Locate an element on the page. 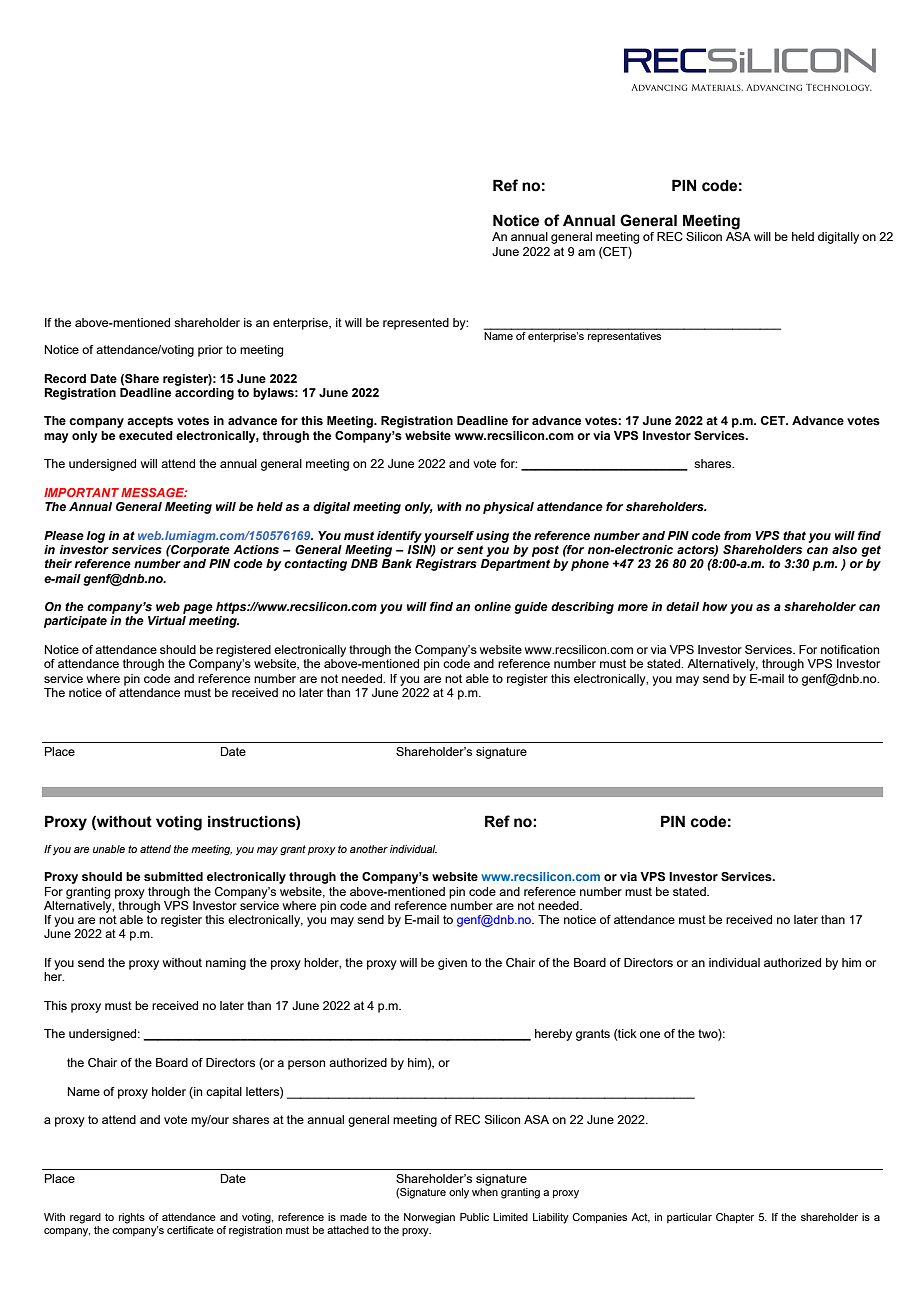 The width and height of the document is (924, 1308). given is located at coordinates (452, 964).
